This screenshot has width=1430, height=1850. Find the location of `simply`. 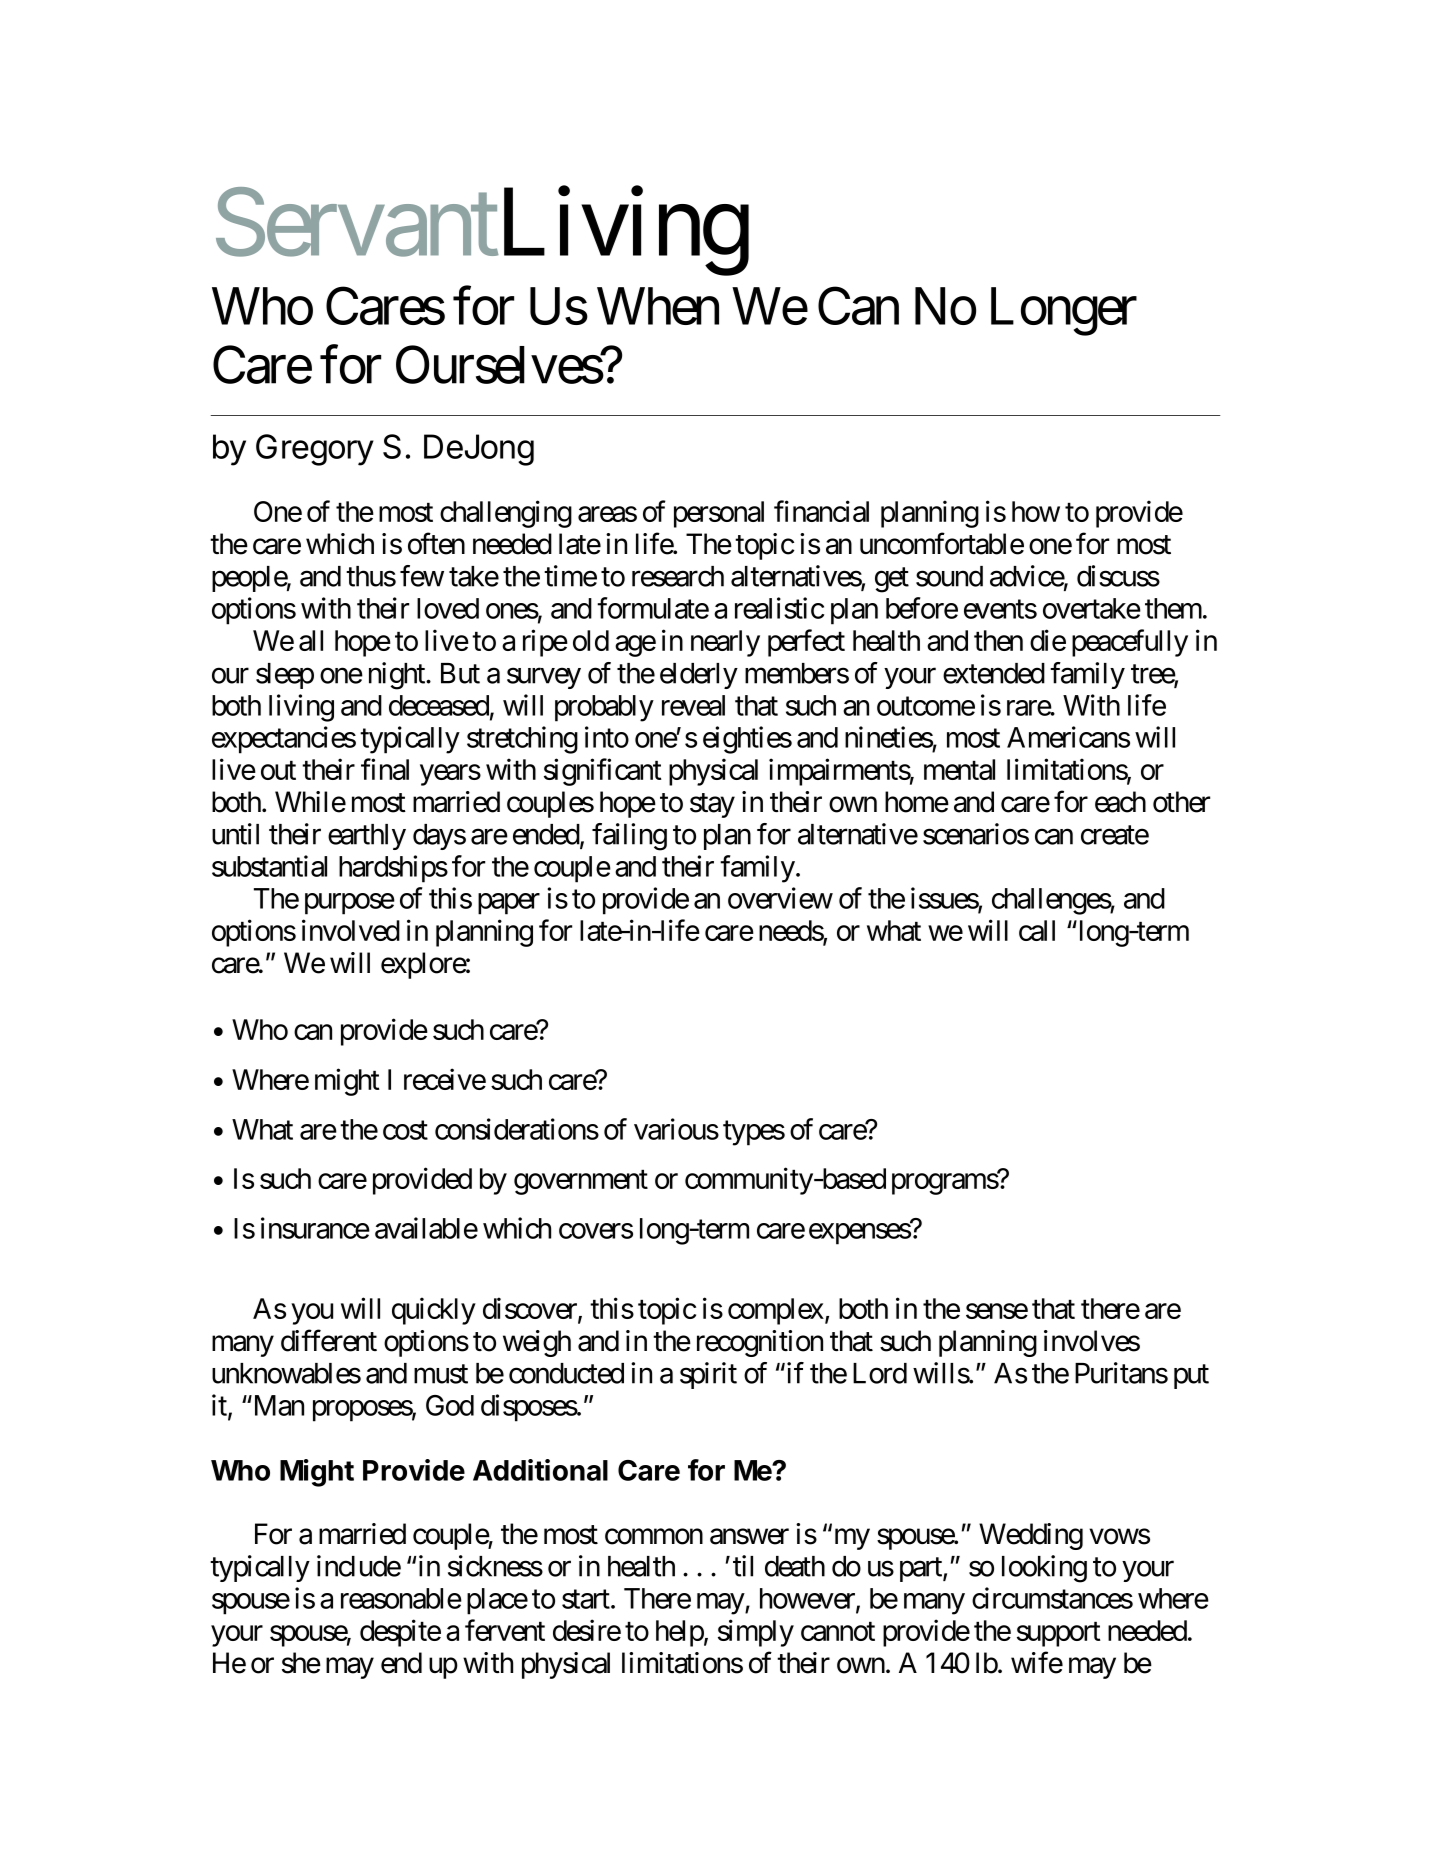

simply is located at coordinates (756, 1633).
